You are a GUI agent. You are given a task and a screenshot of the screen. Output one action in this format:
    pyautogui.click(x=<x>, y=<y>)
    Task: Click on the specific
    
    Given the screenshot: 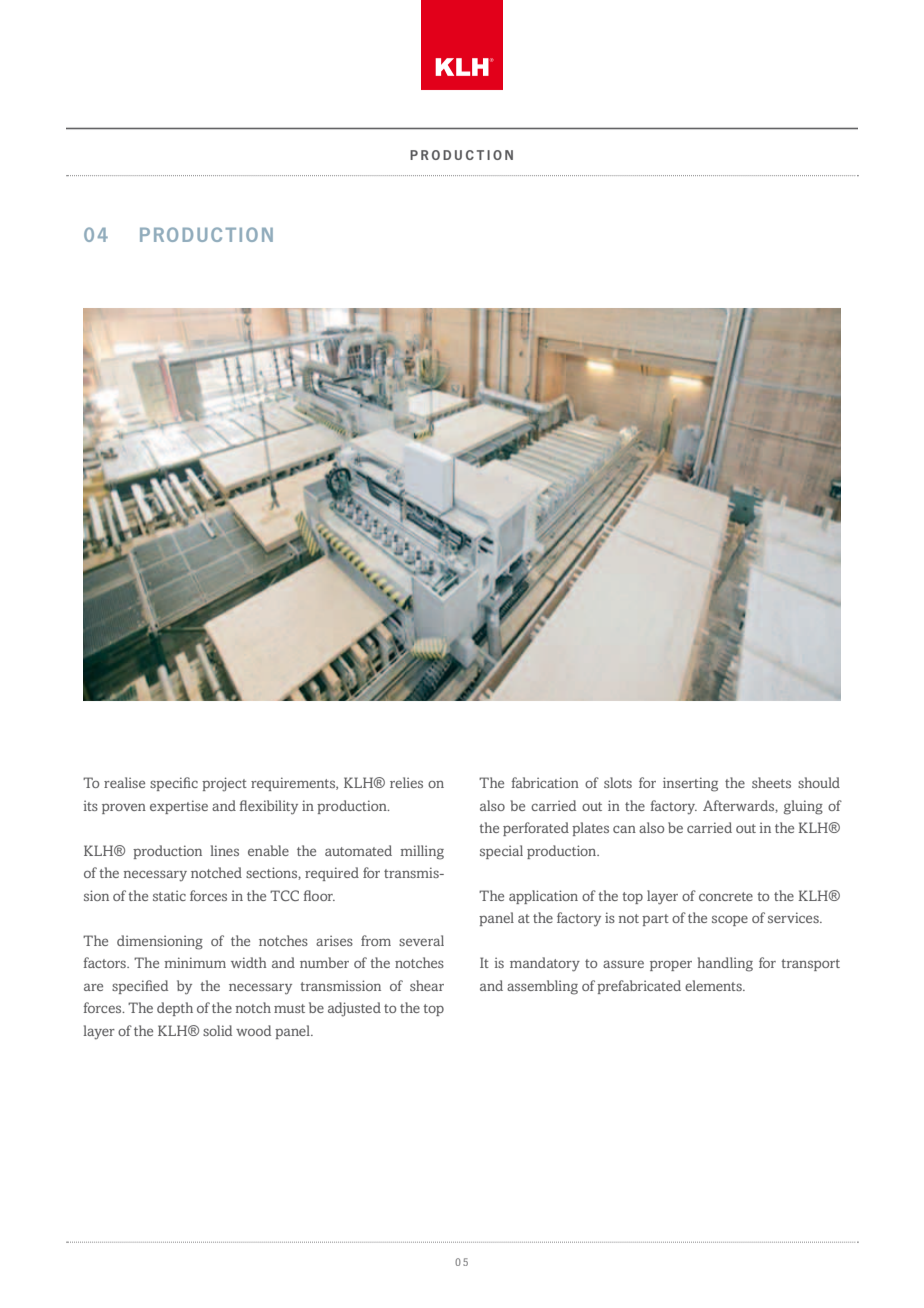 What is the action you would take?
    pyautogui.click(x=174, y=784)
